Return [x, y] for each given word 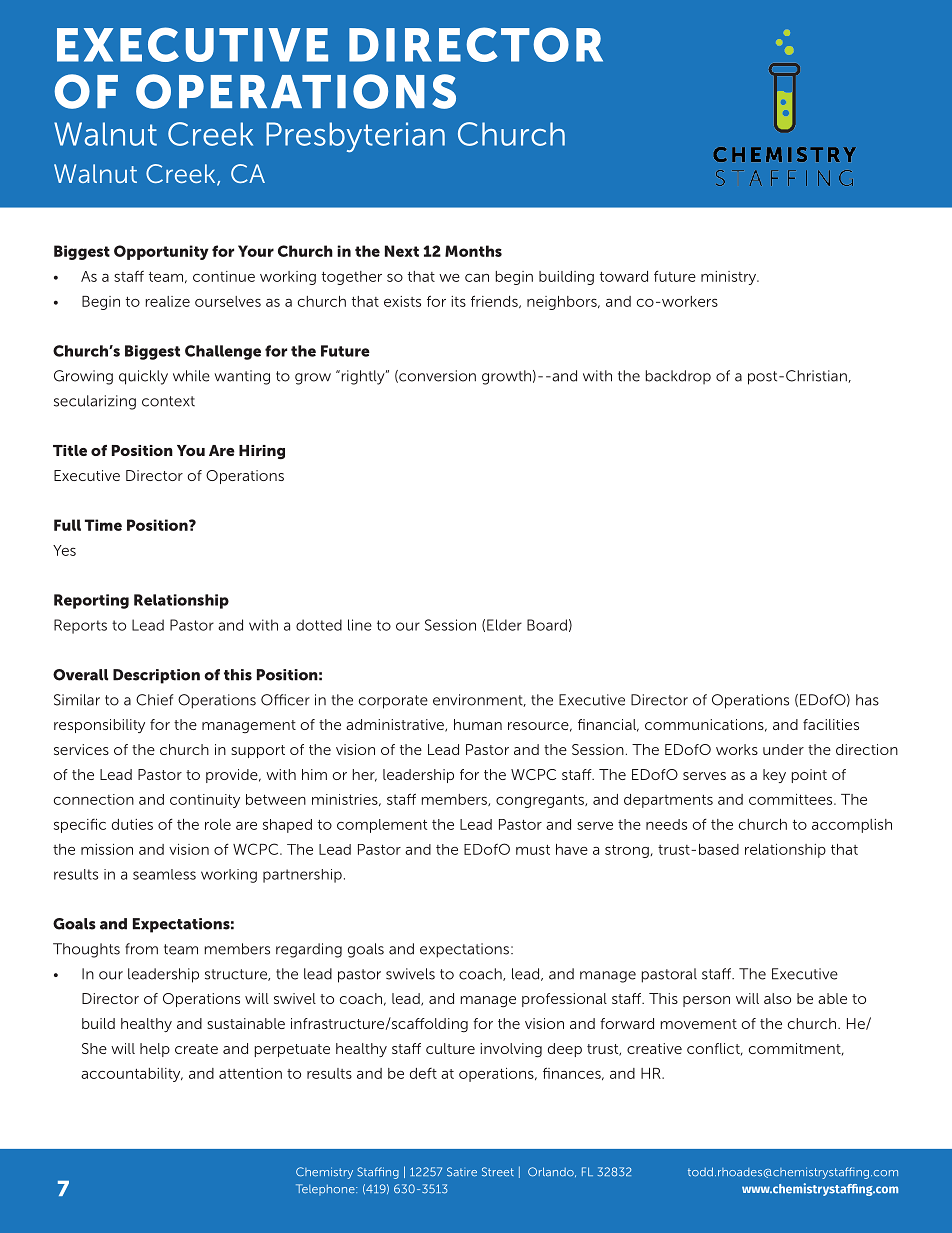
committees [792, 799]
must [533, 850]
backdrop [678, 377]
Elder [504, 625]
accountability [132, 1075]
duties [132, 824]
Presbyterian [355, 137]
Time [103, 525]
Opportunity [161, 252]
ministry [730, 278]
